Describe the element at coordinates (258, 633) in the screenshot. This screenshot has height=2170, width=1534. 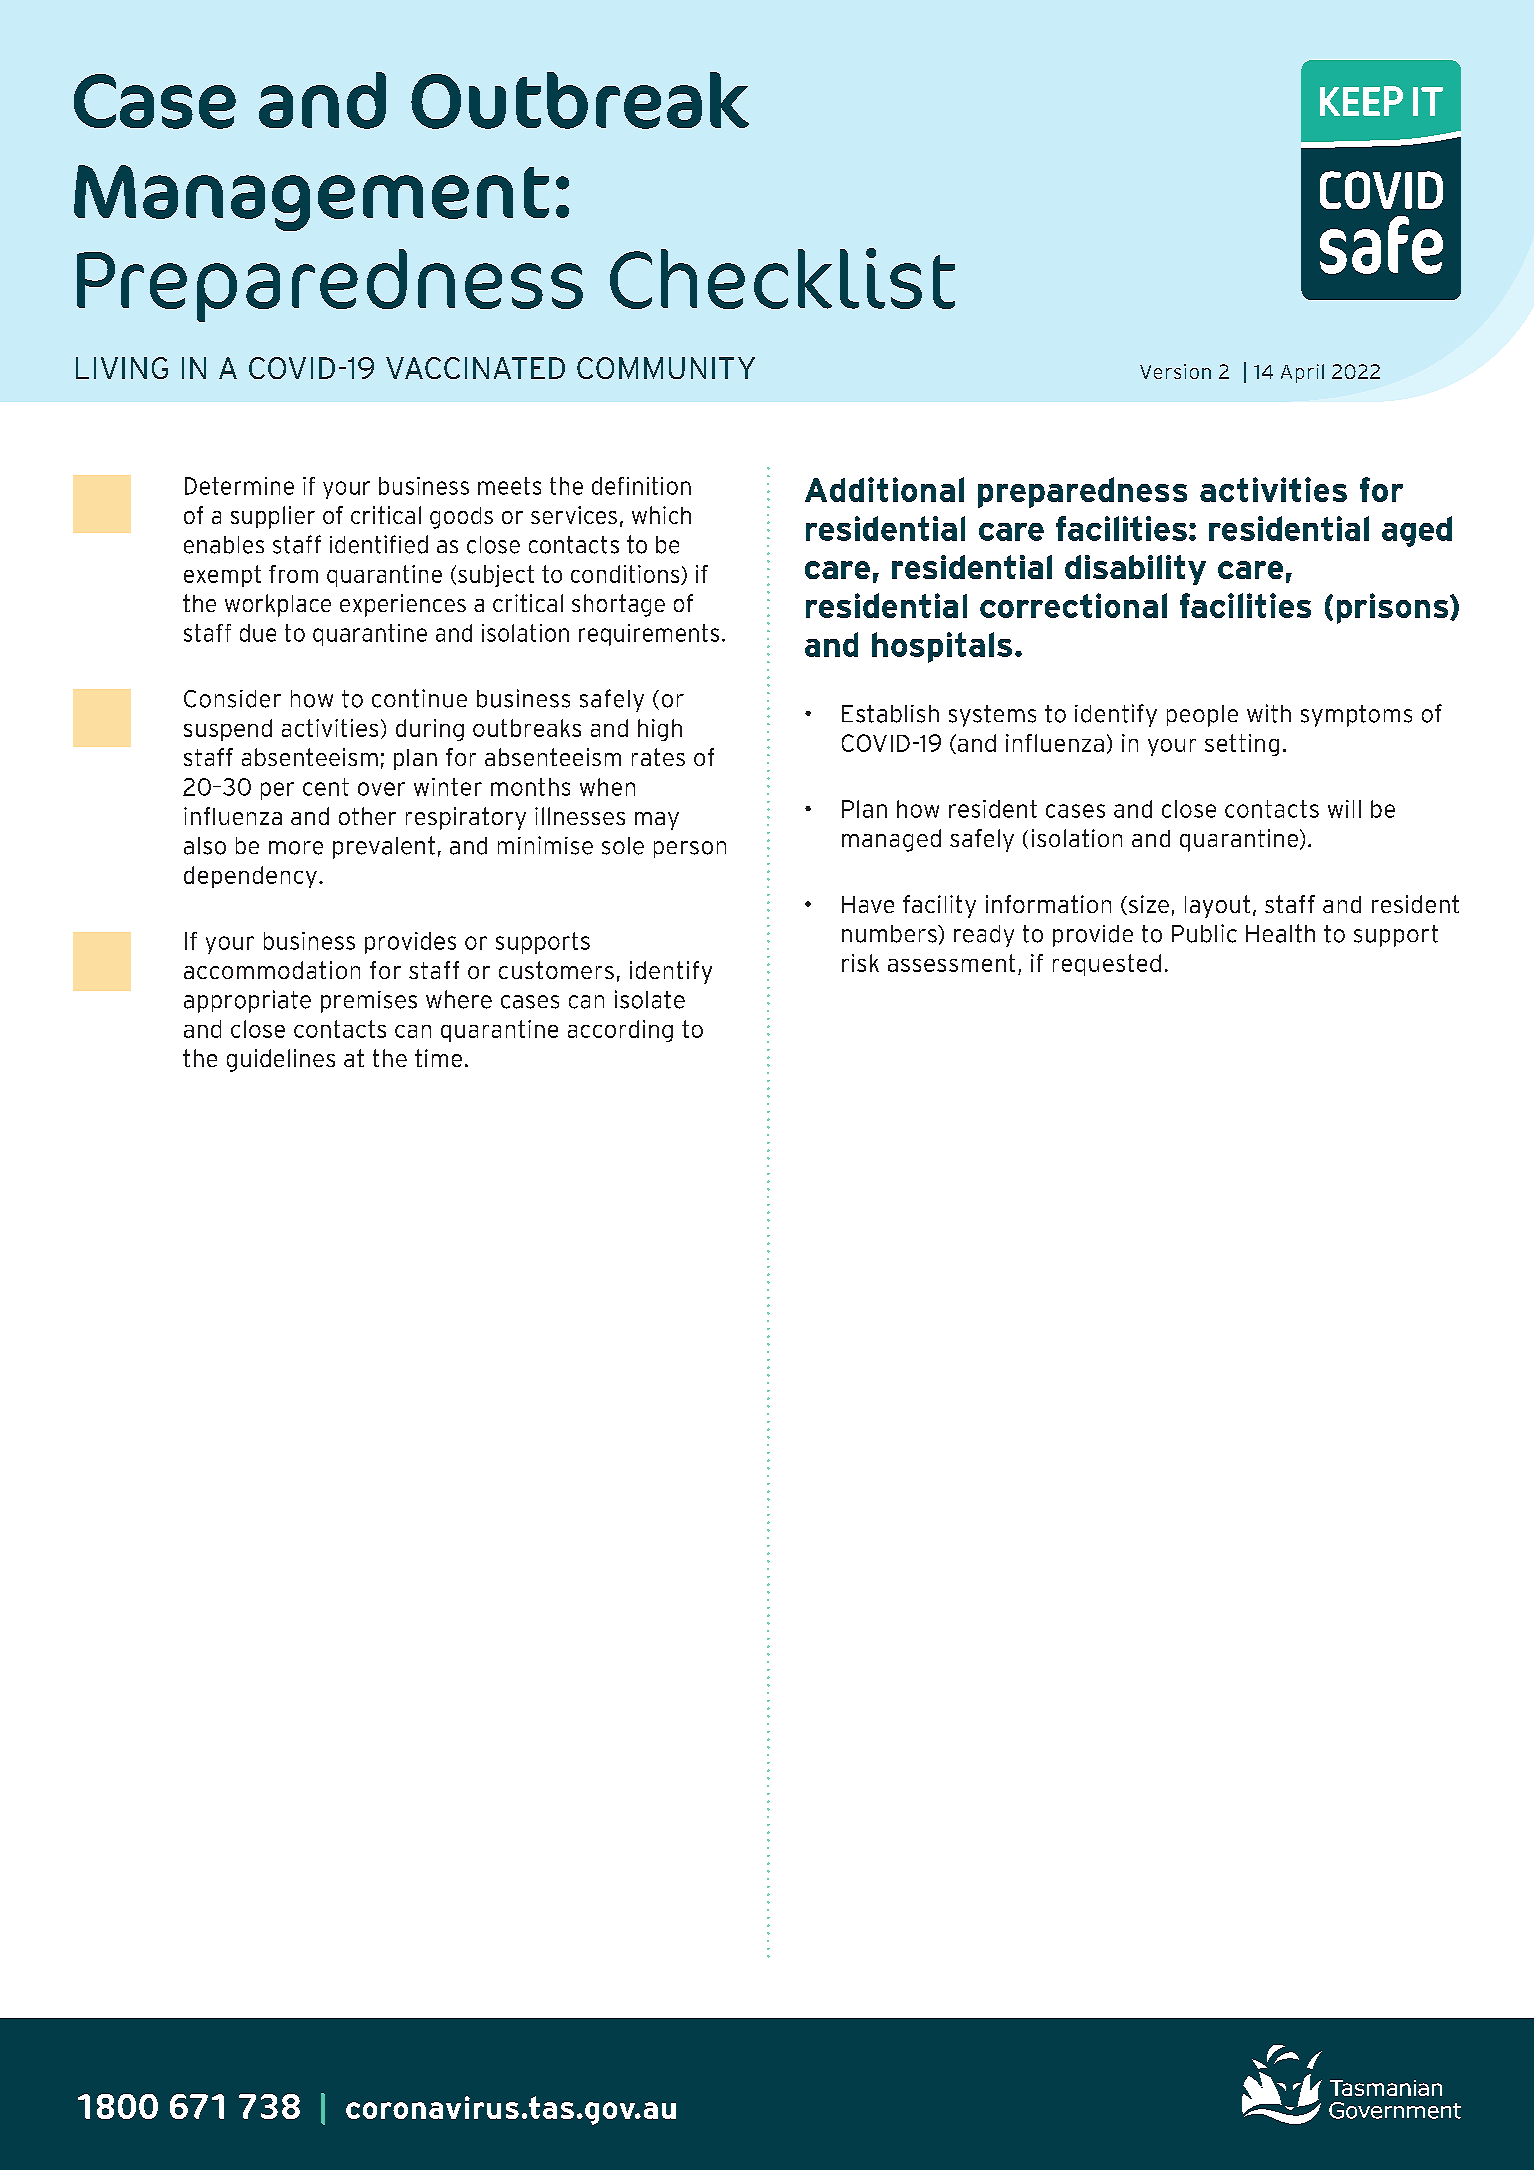
I see `due` at that location.
